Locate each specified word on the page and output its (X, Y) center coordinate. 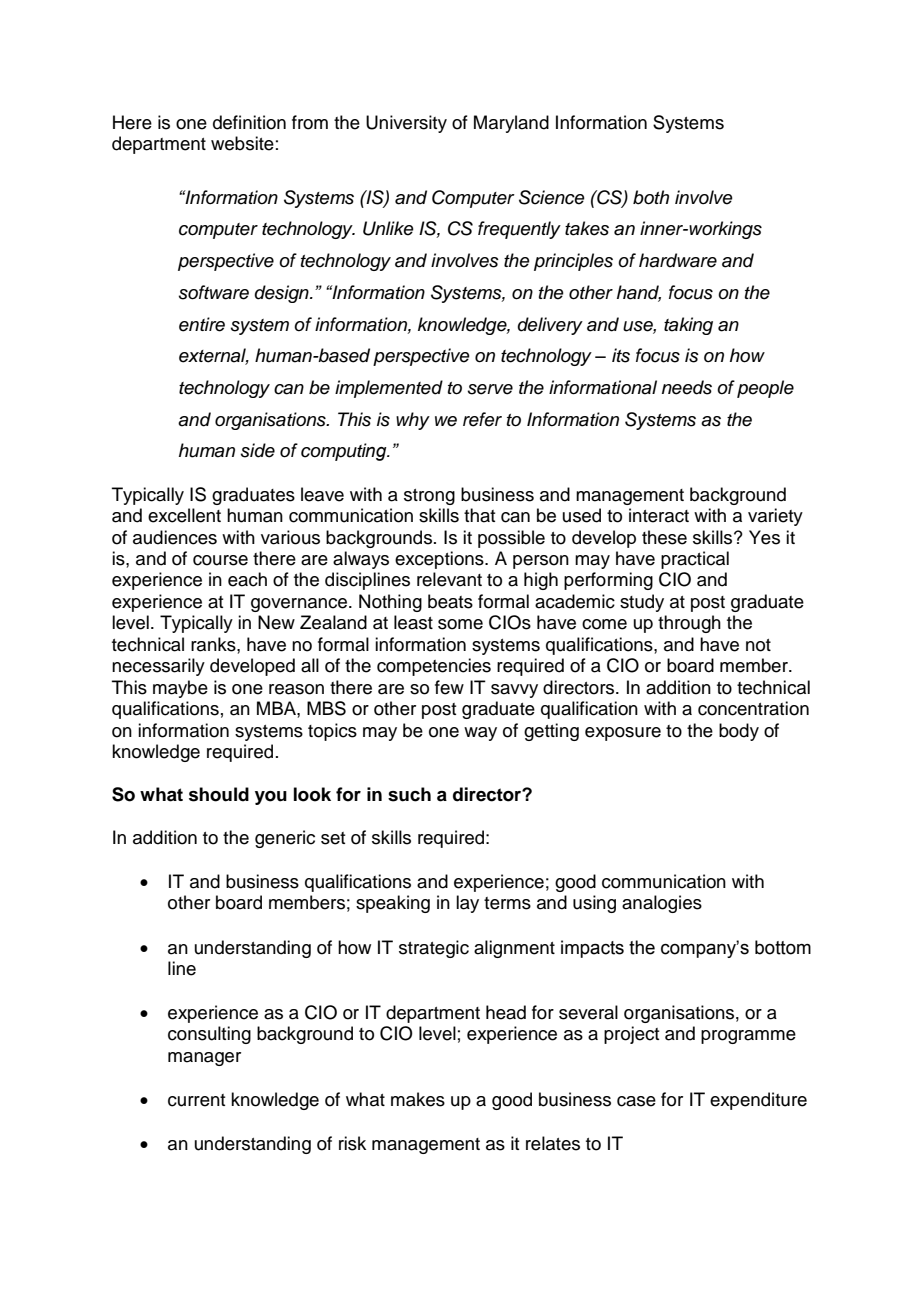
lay (467, 904)
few (449, 687)
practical (695, 560)
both (651, 197)
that (479, 515)
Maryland (511, 124)
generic (285, 839)
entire (202, 324)
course (220, 560)
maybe (180, 689)
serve (490, 389)
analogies (662, 904)
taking (688, 326)
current (196, 1100)
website (242, 143)
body (739, 732)
